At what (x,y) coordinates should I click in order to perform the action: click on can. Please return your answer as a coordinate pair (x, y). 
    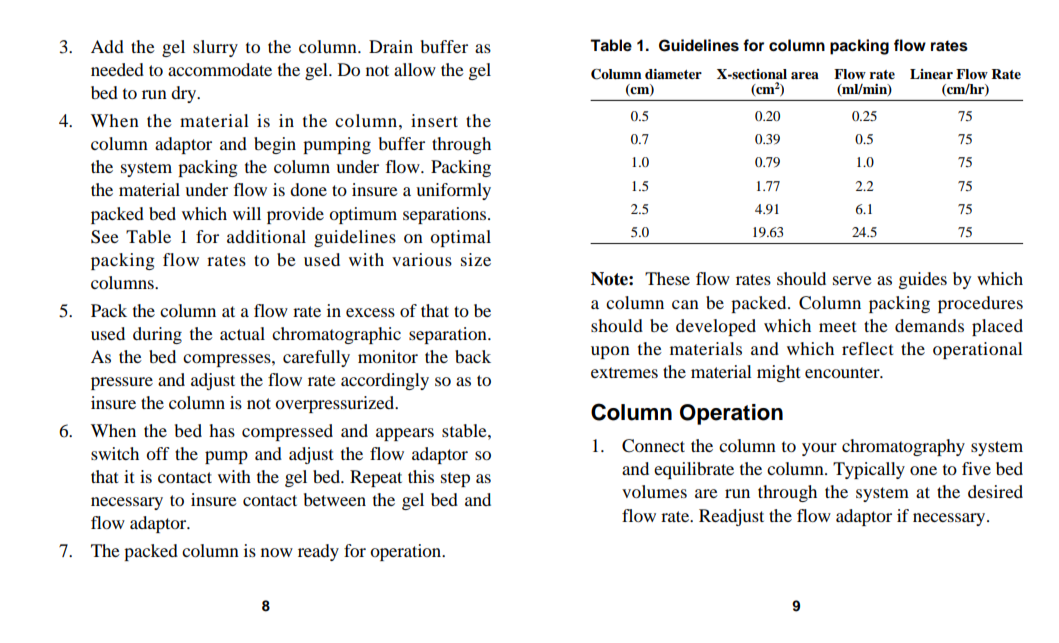
    Looking at the image, I should click on (685, 304).
